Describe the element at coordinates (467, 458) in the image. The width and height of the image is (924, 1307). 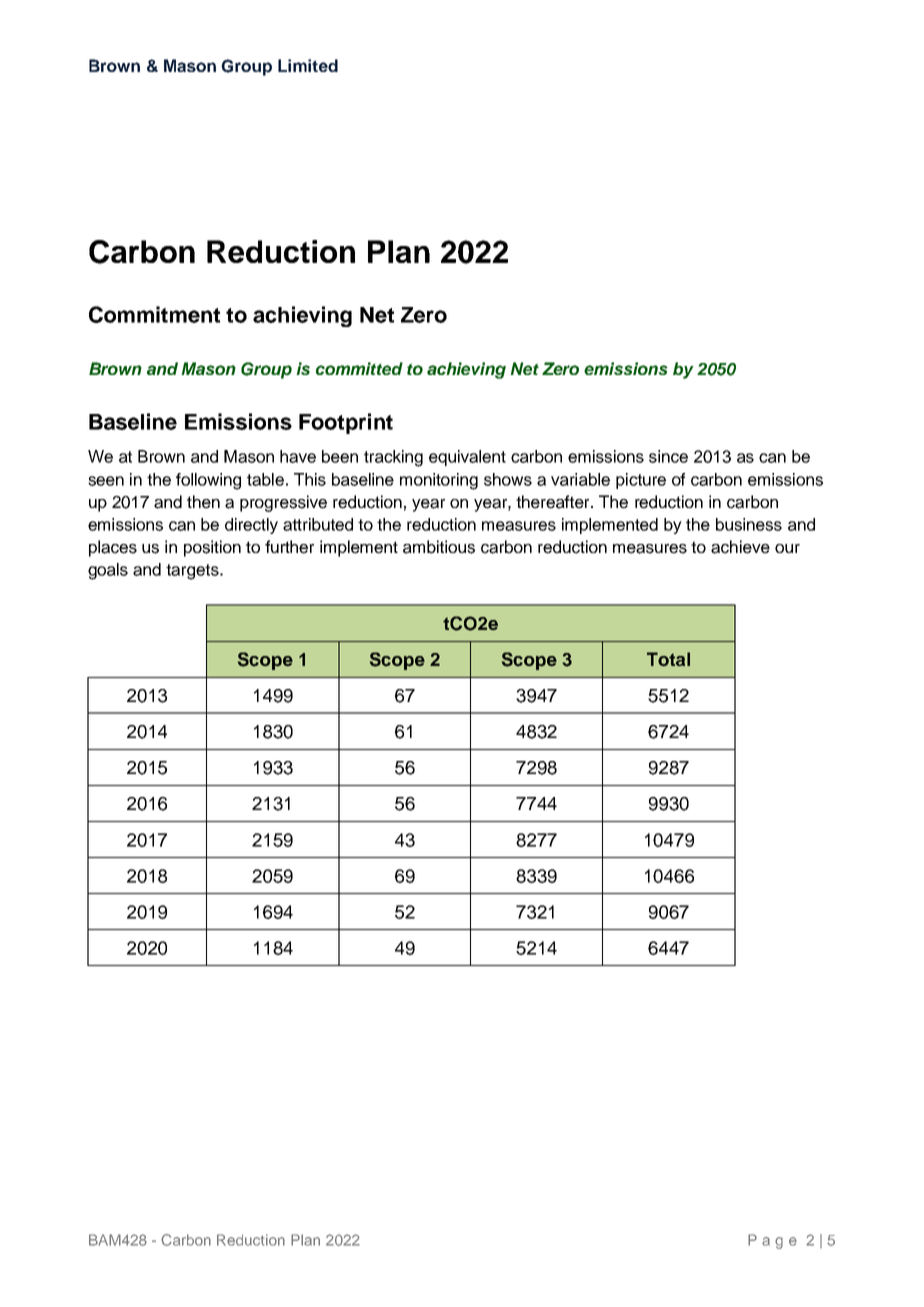
I see `equivalent` at that location.
